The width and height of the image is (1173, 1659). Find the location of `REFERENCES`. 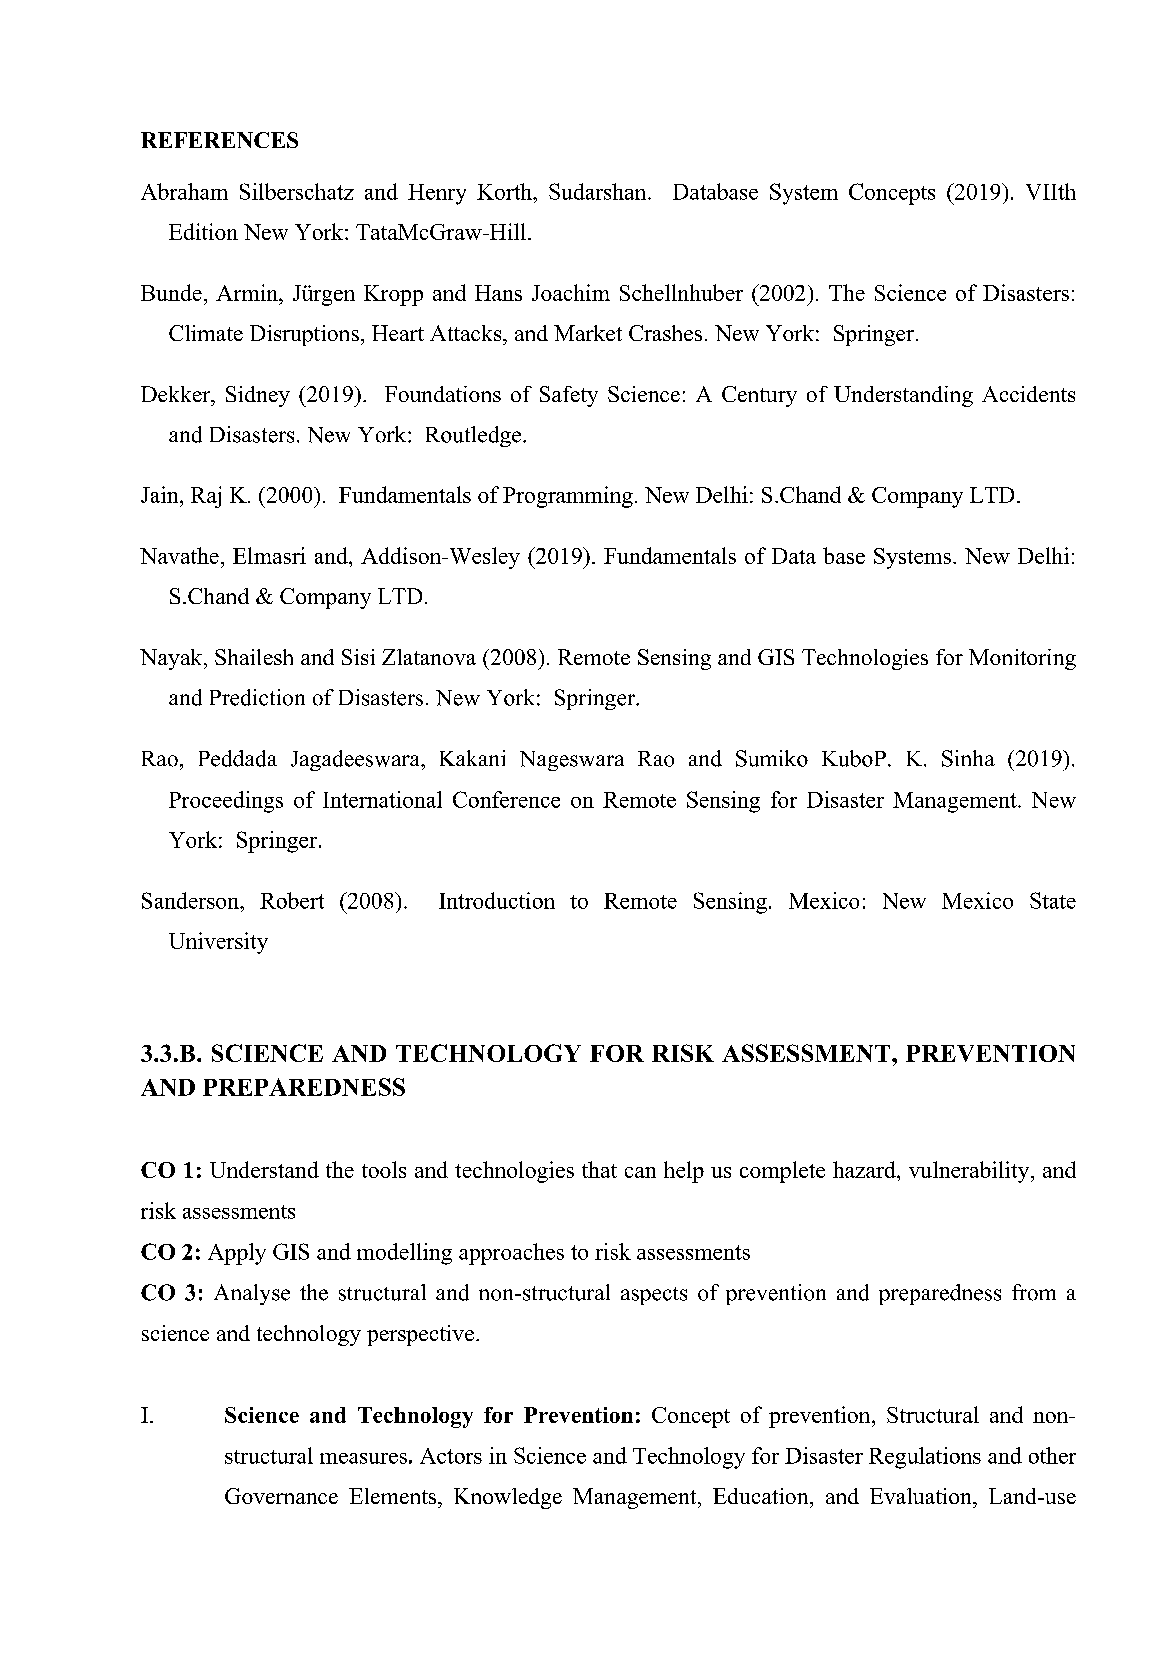

REFERENCES is located at coordinates (219, 140).
